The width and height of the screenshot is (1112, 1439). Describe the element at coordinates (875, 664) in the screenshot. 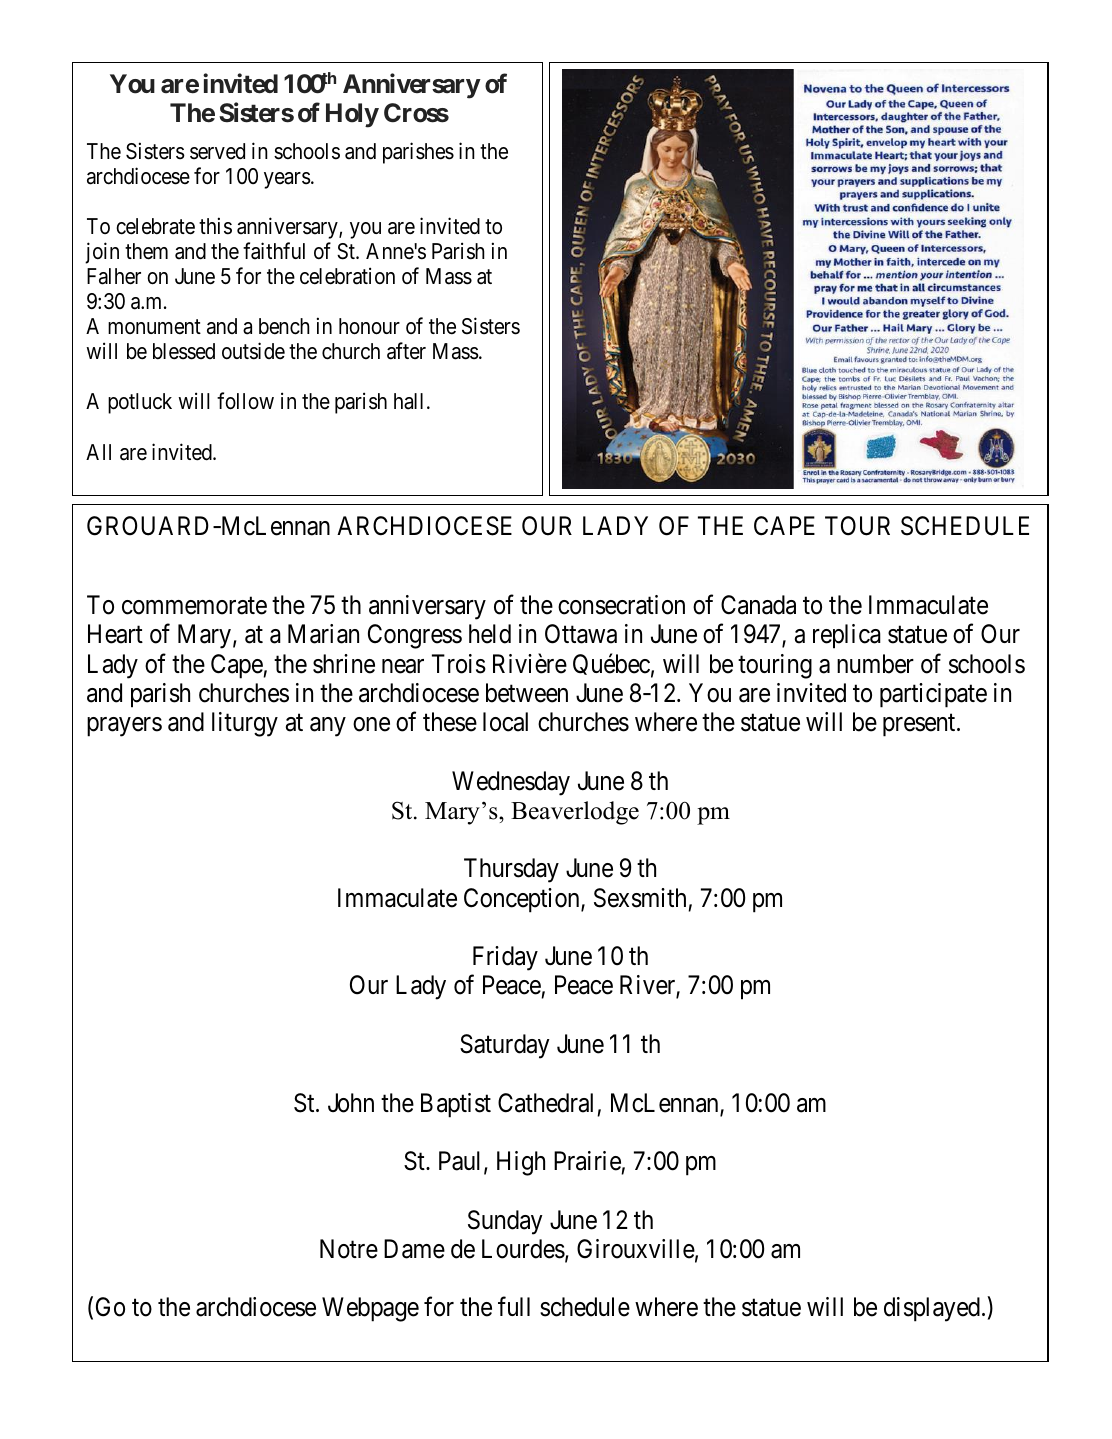

I see `number` at that location.
